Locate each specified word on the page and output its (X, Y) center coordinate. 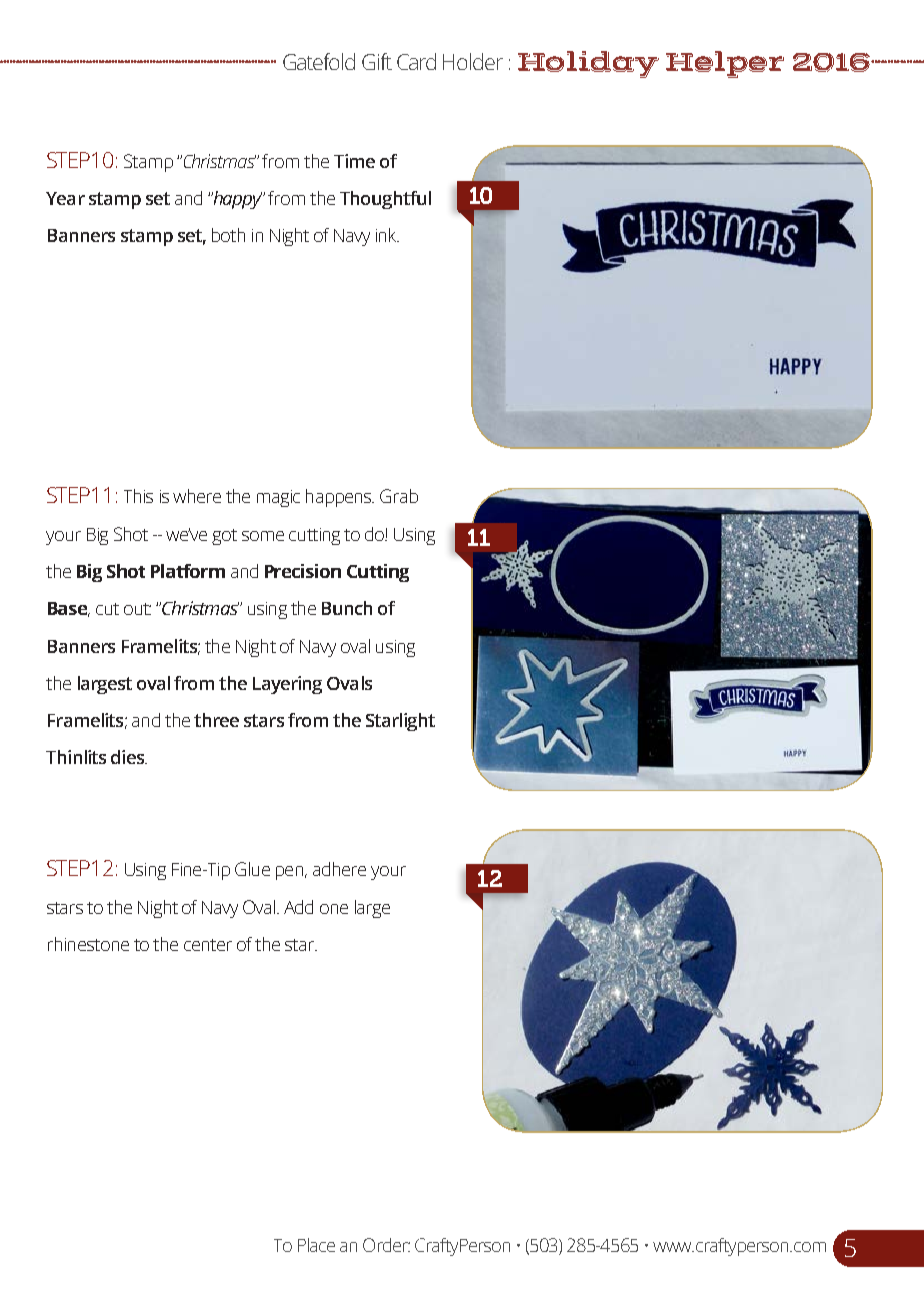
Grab (399, 496)
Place (316, 1245)
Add (298, 907)
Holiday (588, 64)
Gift (377, 61)
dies (129, 757)
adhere (339, 869)
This (138, 496)
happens (340, 498)
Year (65, 198)
